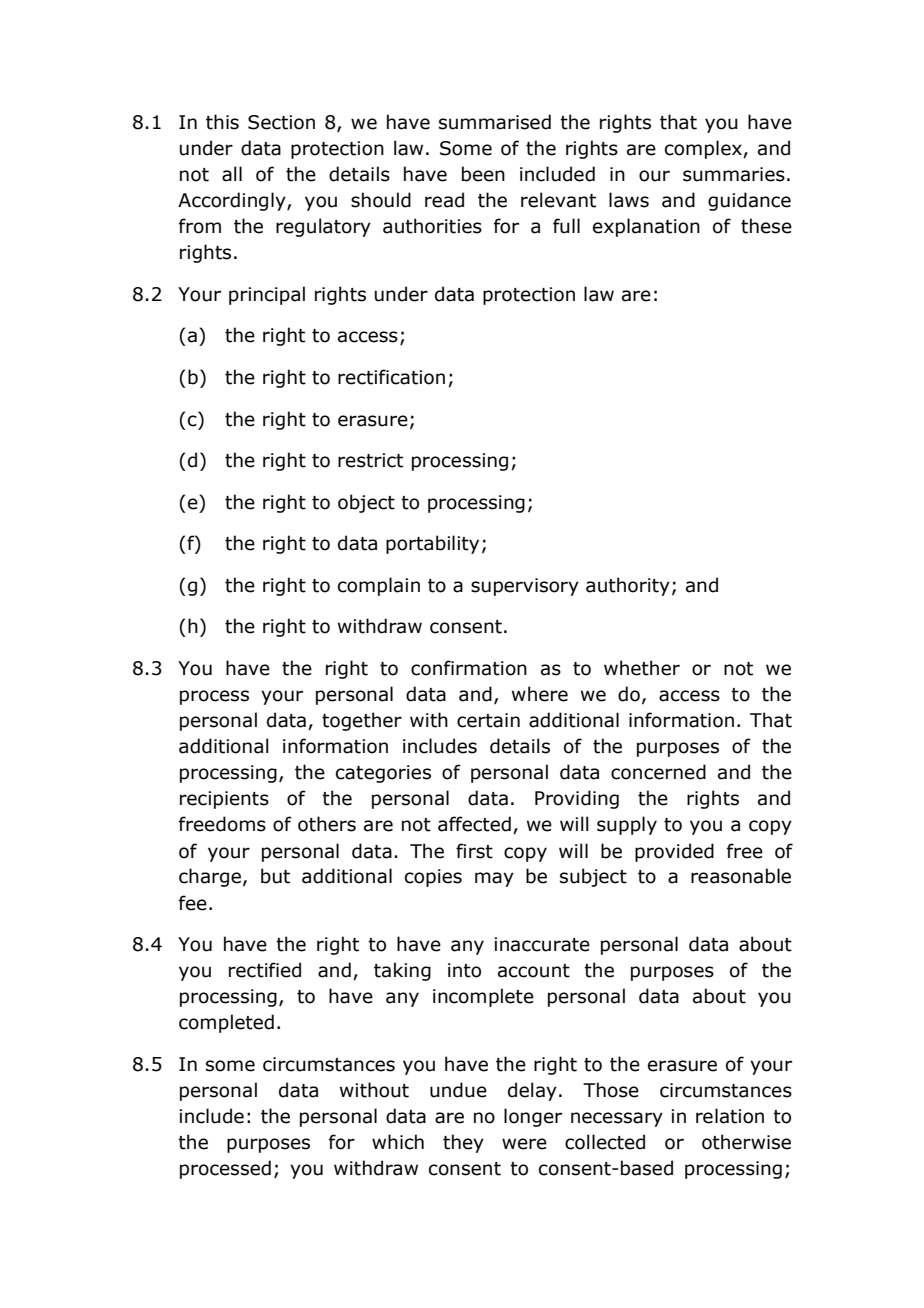  Describe the element at coordinates (494, 879) in the document. I see `may` at that location.
